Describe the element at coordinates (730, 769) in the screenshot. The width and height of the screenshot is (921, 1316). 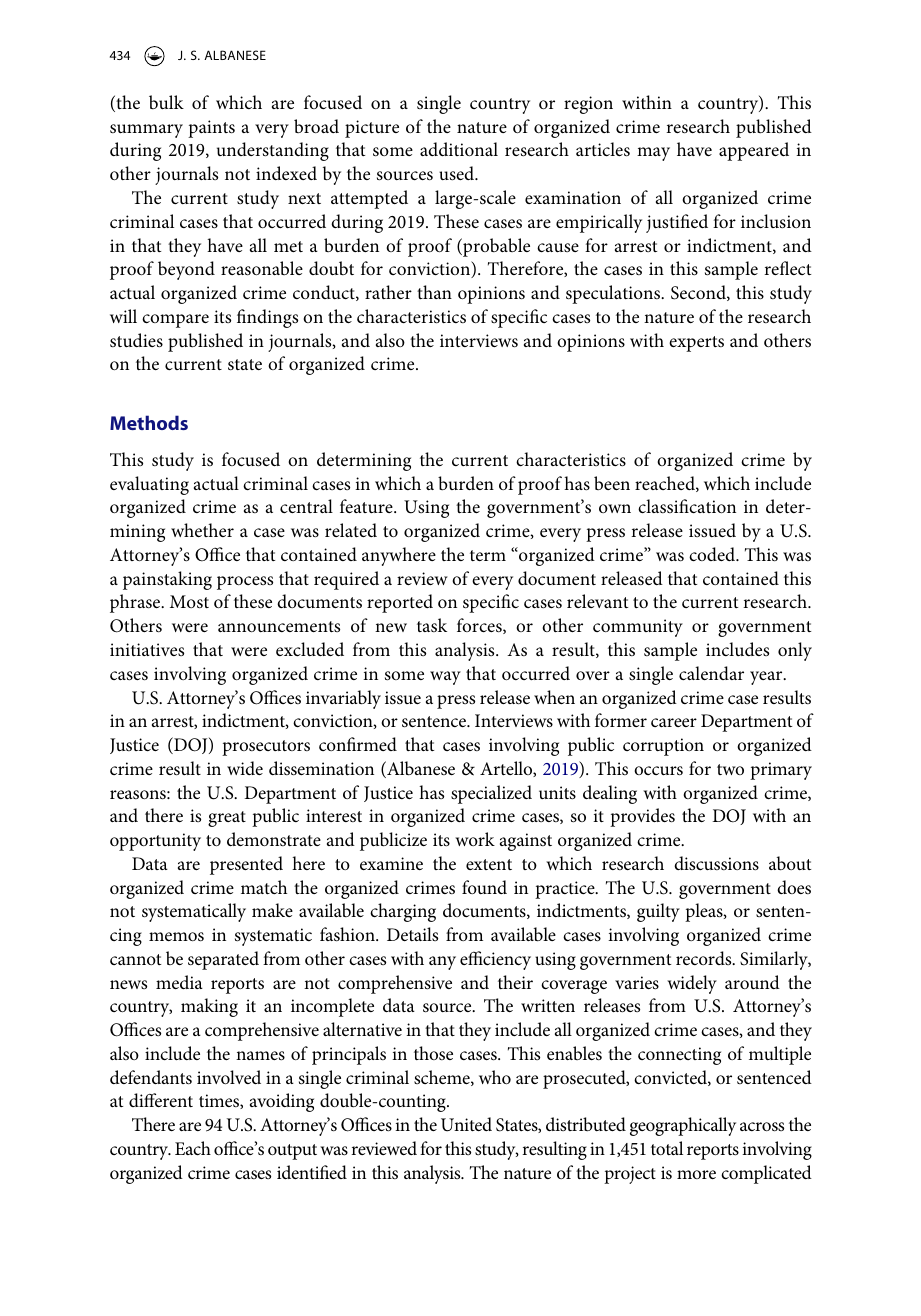
I see `two` at that location.
